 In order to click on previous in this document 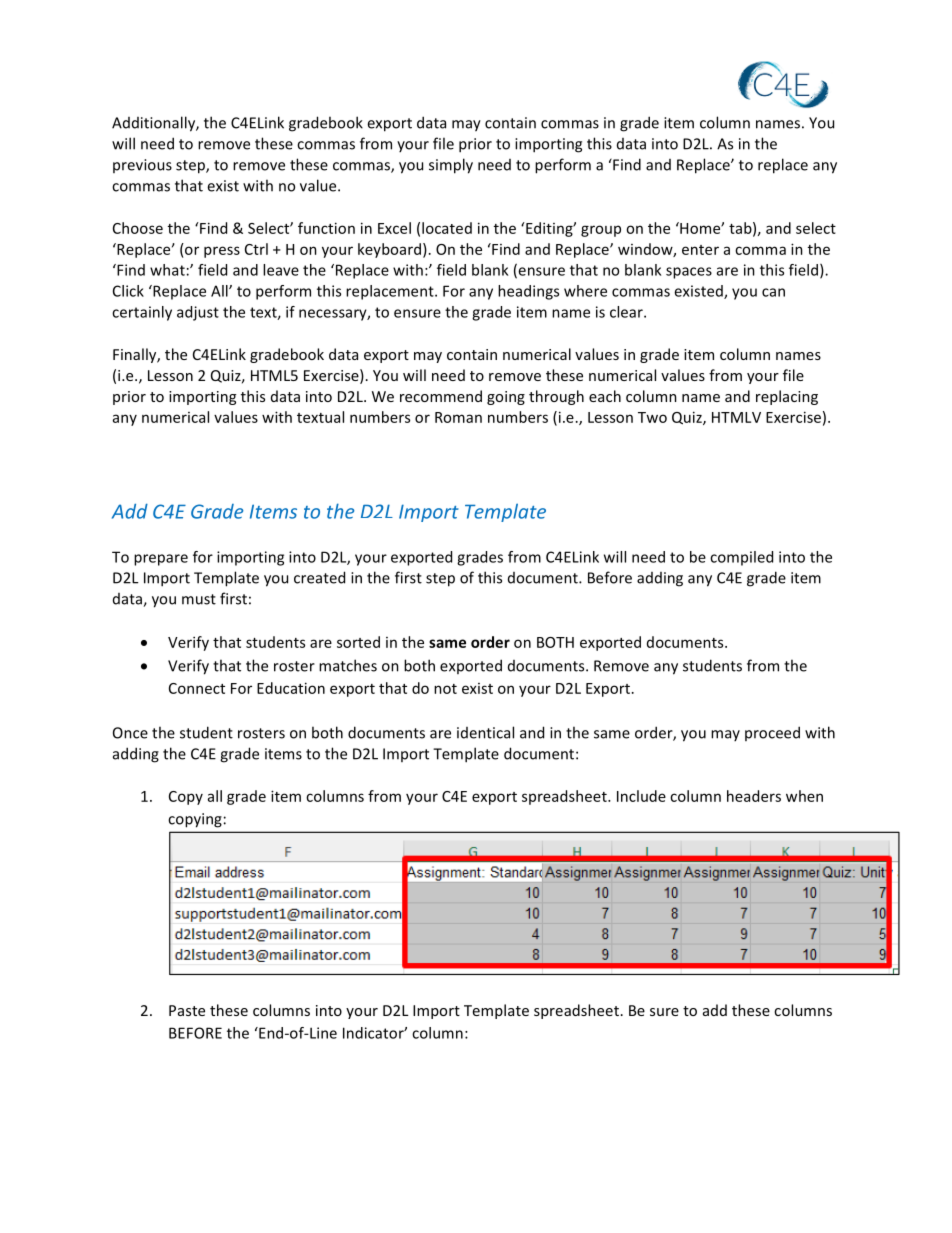, I will do `click(142, 166)`.
